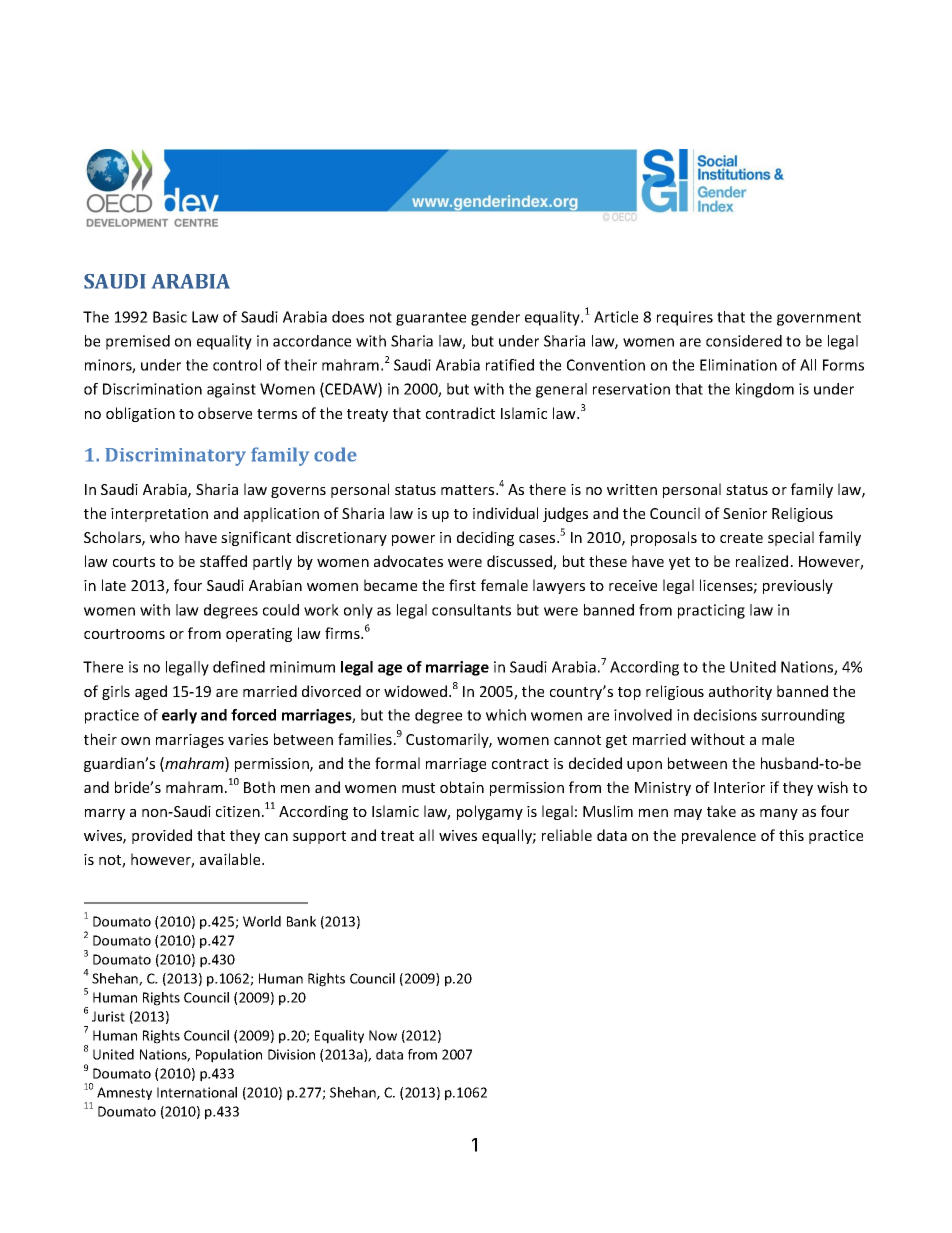  Describe the element at coordinates (197, 1092) in the page. I see `International` at that location.
